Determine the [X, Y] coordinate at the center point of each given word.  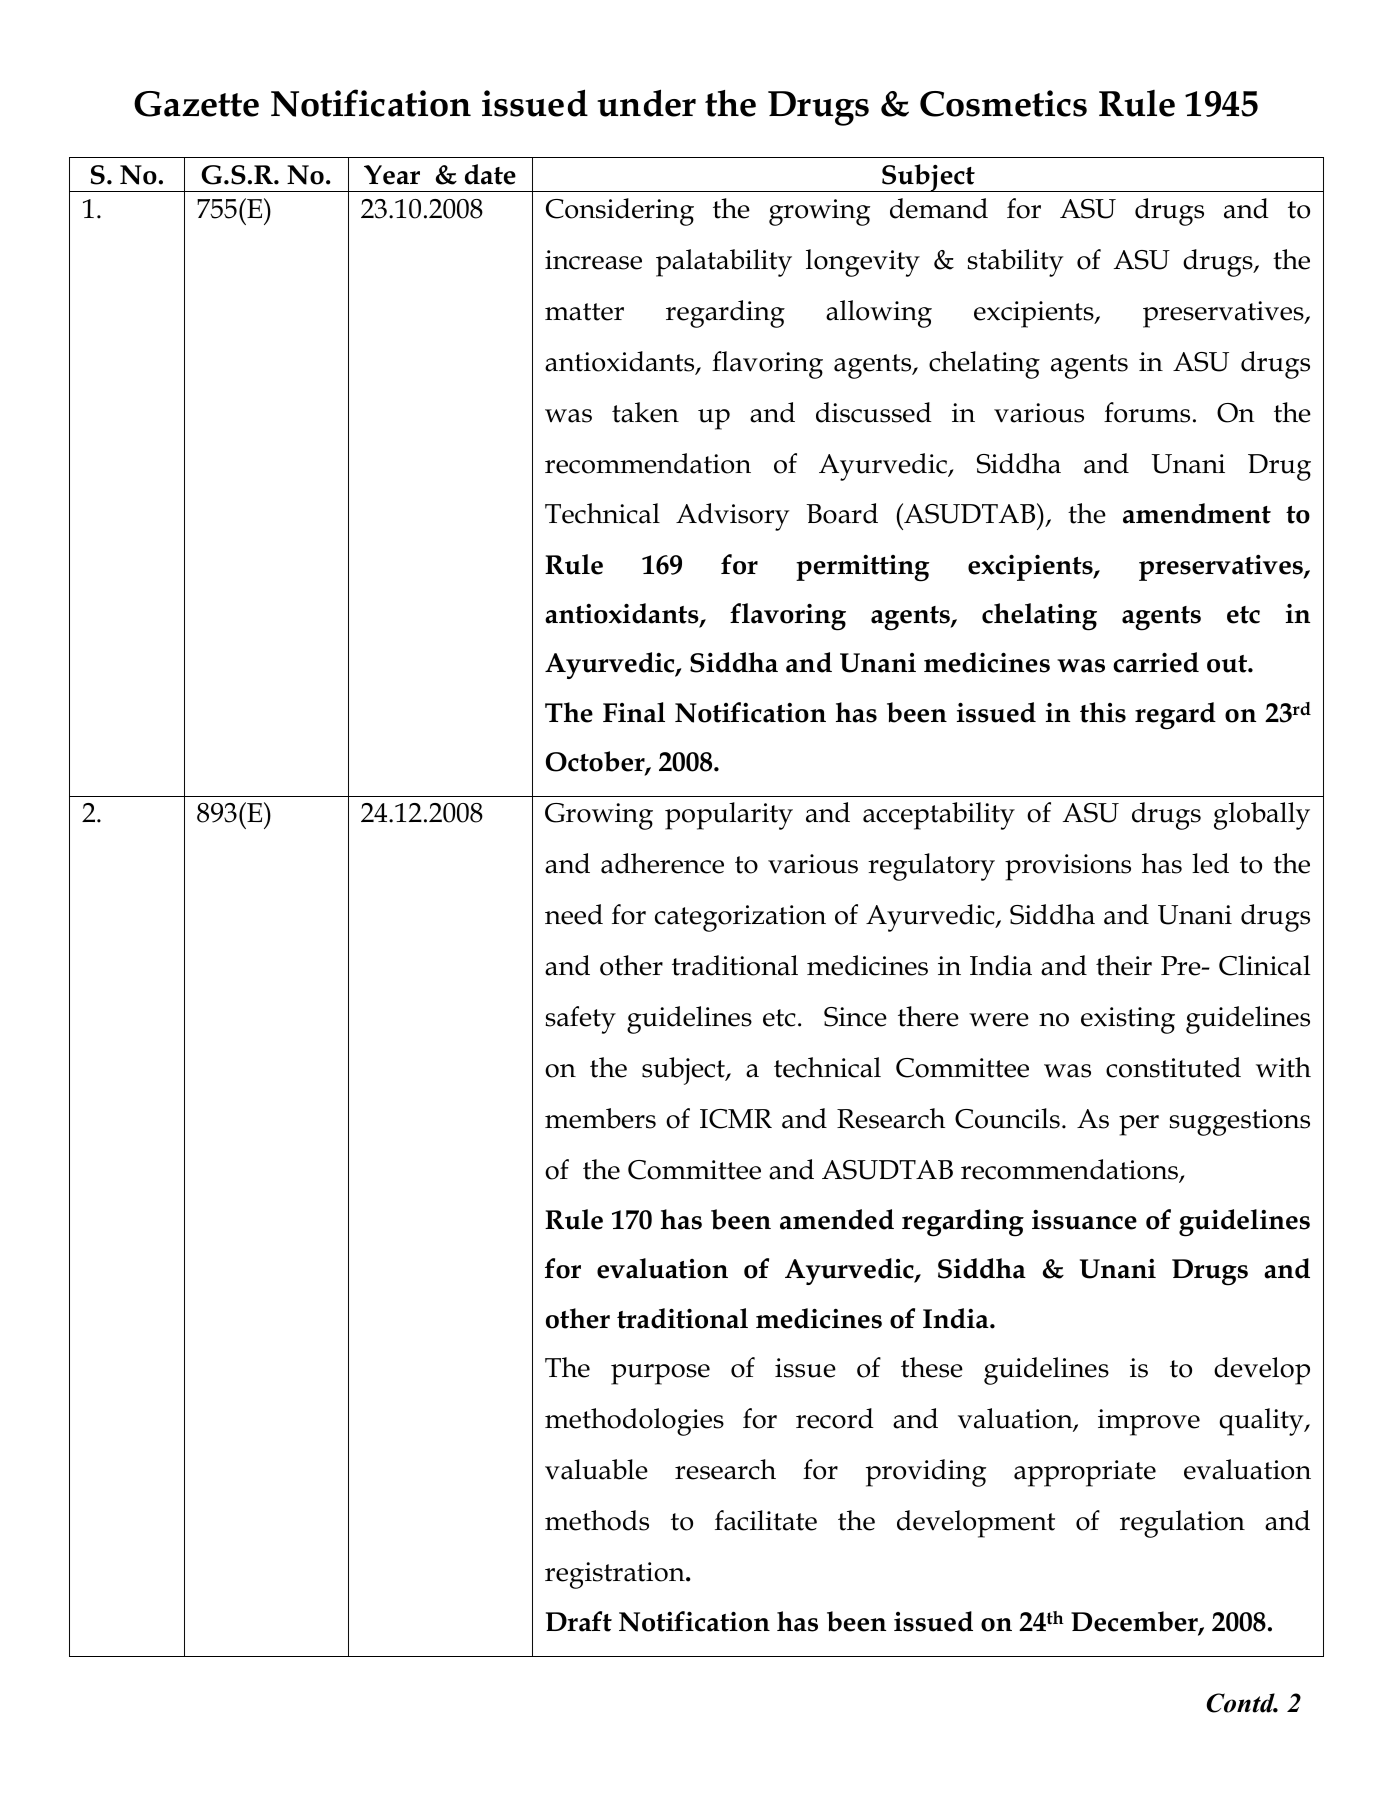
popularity [729, 816]
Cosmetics [1003, 103]
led [1210, 863]
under [646, 103]
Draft [579, 1621]
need [574, 914]
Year [392, 175]
